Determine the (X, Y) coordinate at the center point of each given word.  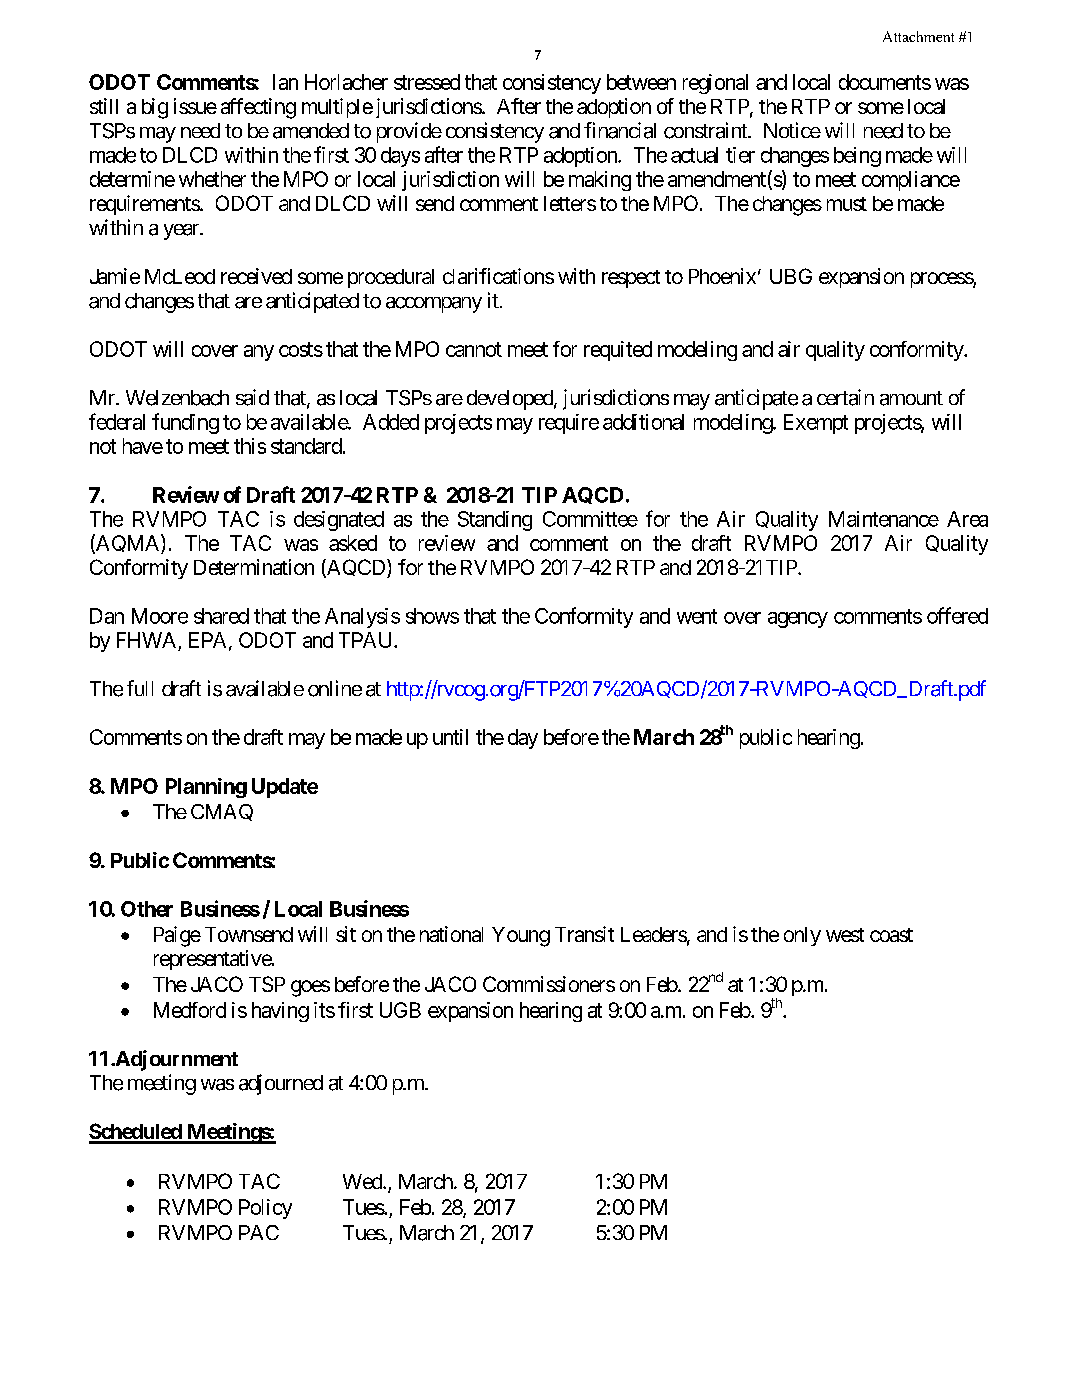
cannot (474, 349)
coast (891, 935)
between (641, 82)
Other (147, 909)
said (252, 397)
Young (521, 937)
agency (798, 620)
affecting (258, 108)
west (845, 935)
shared (221, 616)
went (697, 616)
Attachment (918, 36)
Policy (265, 1209)
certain (845, 397)
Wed (363, 1181)
